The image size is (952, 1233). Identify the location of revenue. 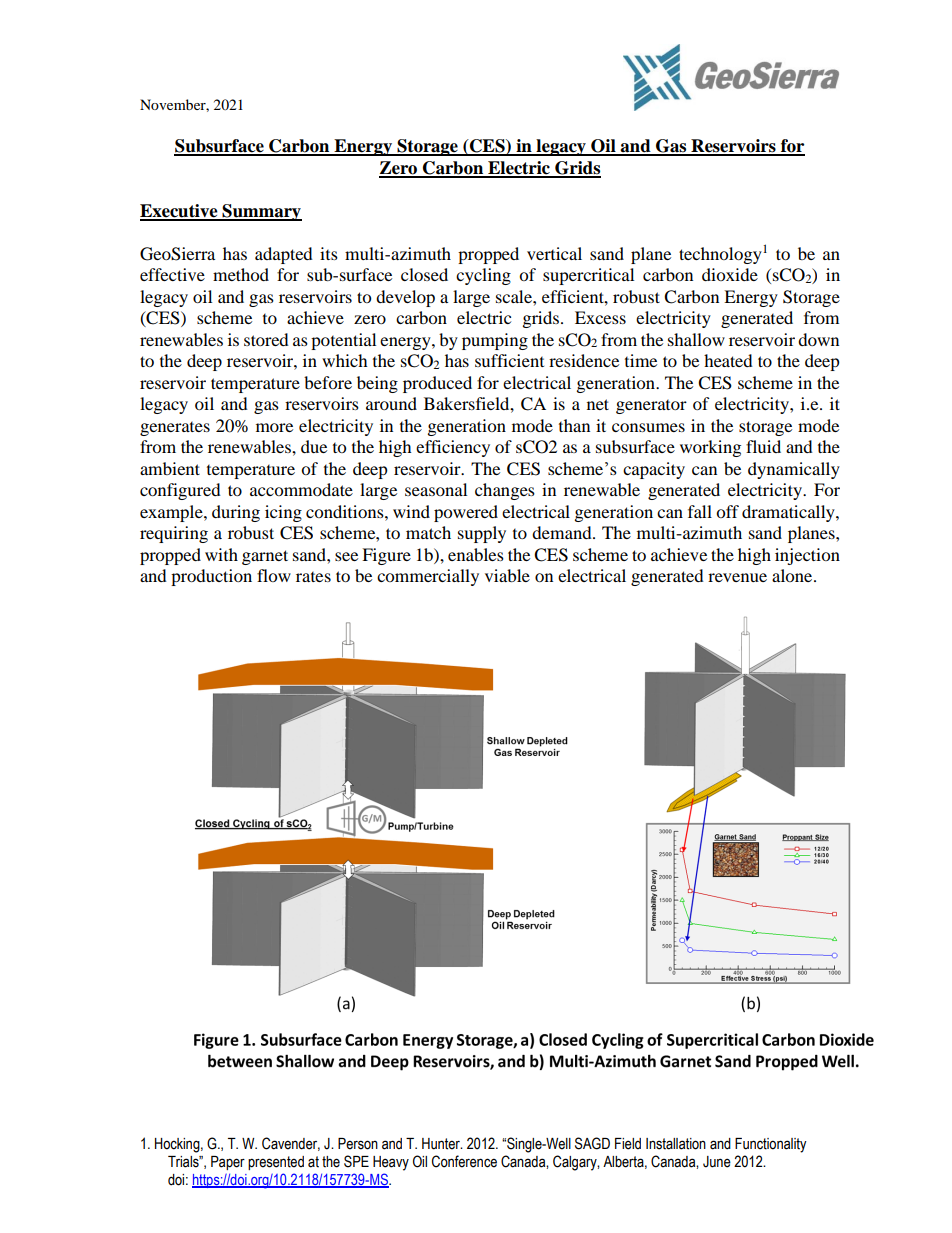
(737, 577).
